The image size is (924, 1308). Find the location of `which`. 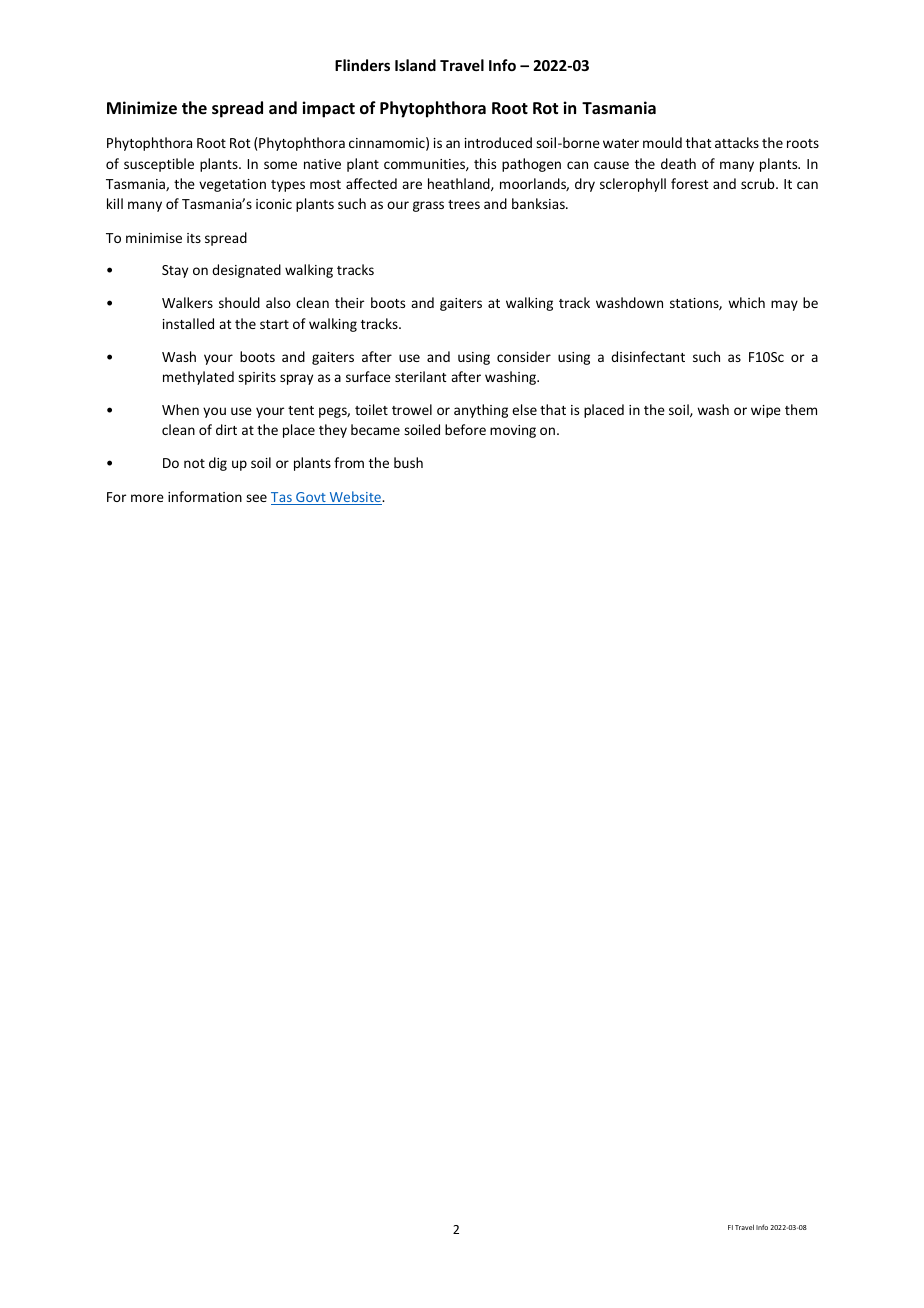

which is located at coordinates (746, 302).
